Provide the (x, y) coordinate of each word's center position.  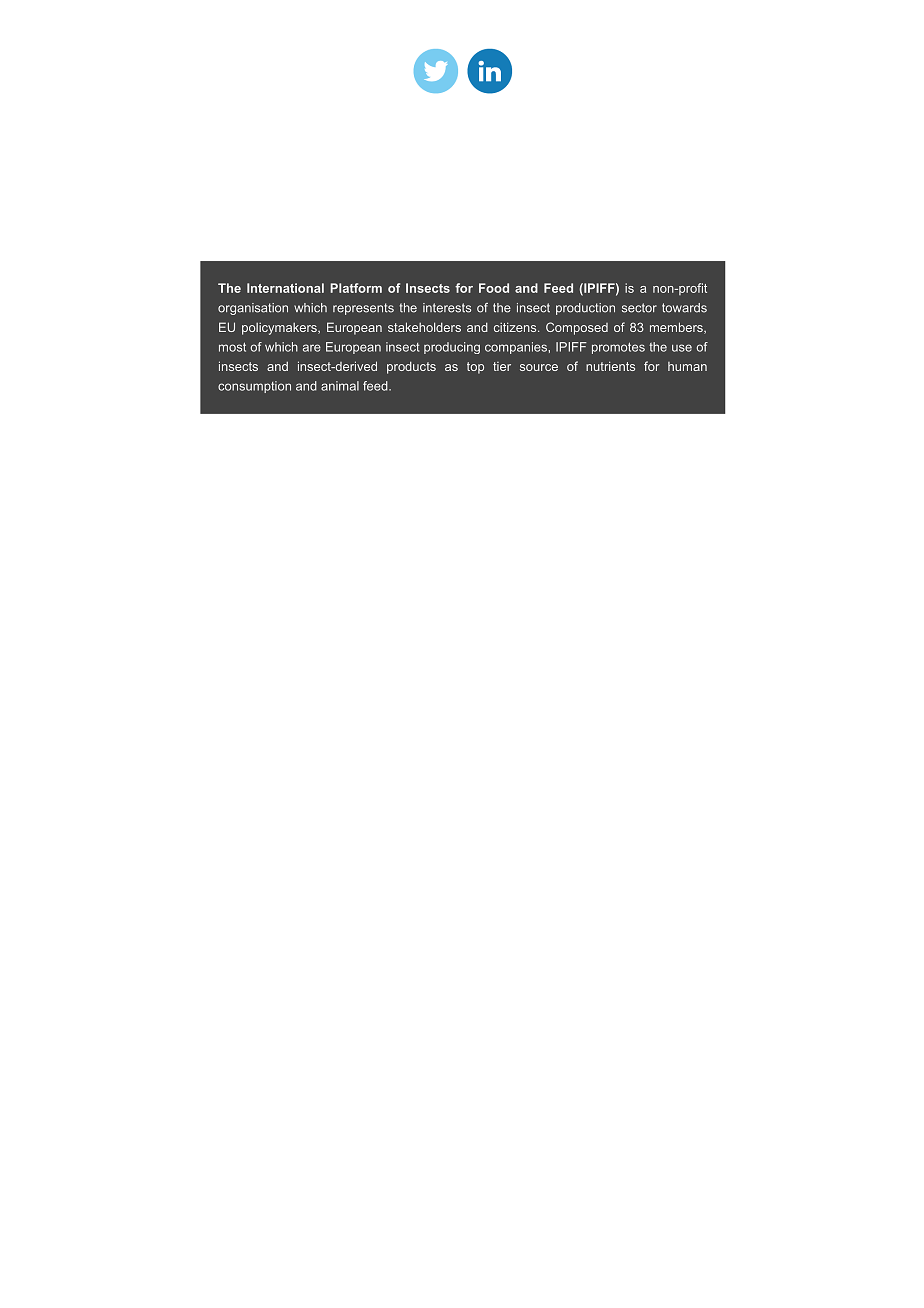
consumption (254, 387)
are (312, 348)
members (677, 328)
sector (639, 308)
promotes (618, 348)
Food (494, 288)
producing (452, 348)
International (285, 288)
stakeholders (424, 327)
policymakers (280, 329)
